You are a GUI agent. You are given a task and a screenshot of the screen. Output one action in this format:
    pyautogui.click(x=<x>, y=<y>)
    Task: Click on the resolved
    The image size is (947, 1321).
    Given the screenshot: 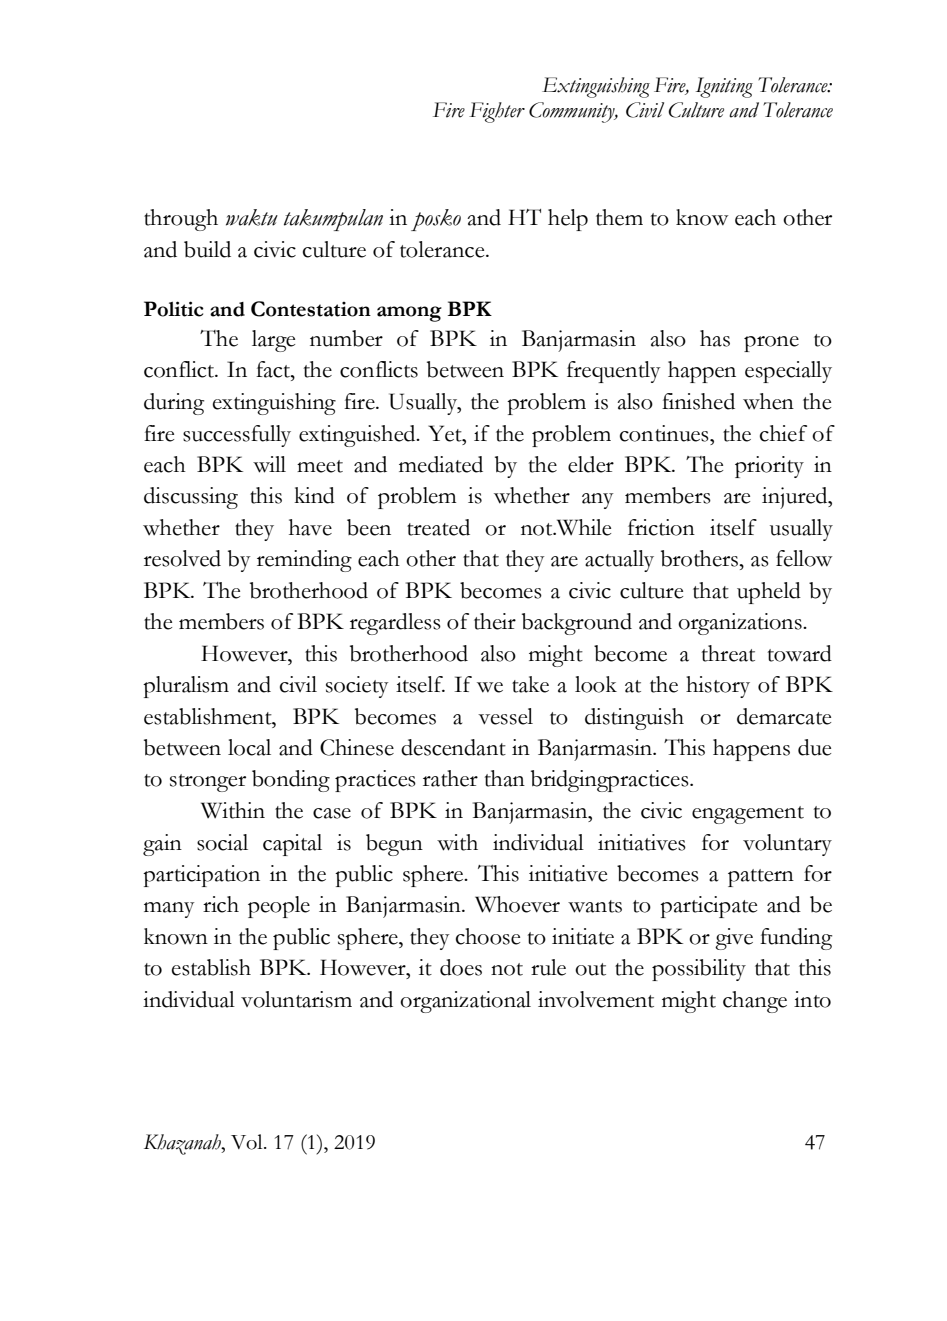 What is the action you would take?
    pyautogui.click(x=182, y=558)
